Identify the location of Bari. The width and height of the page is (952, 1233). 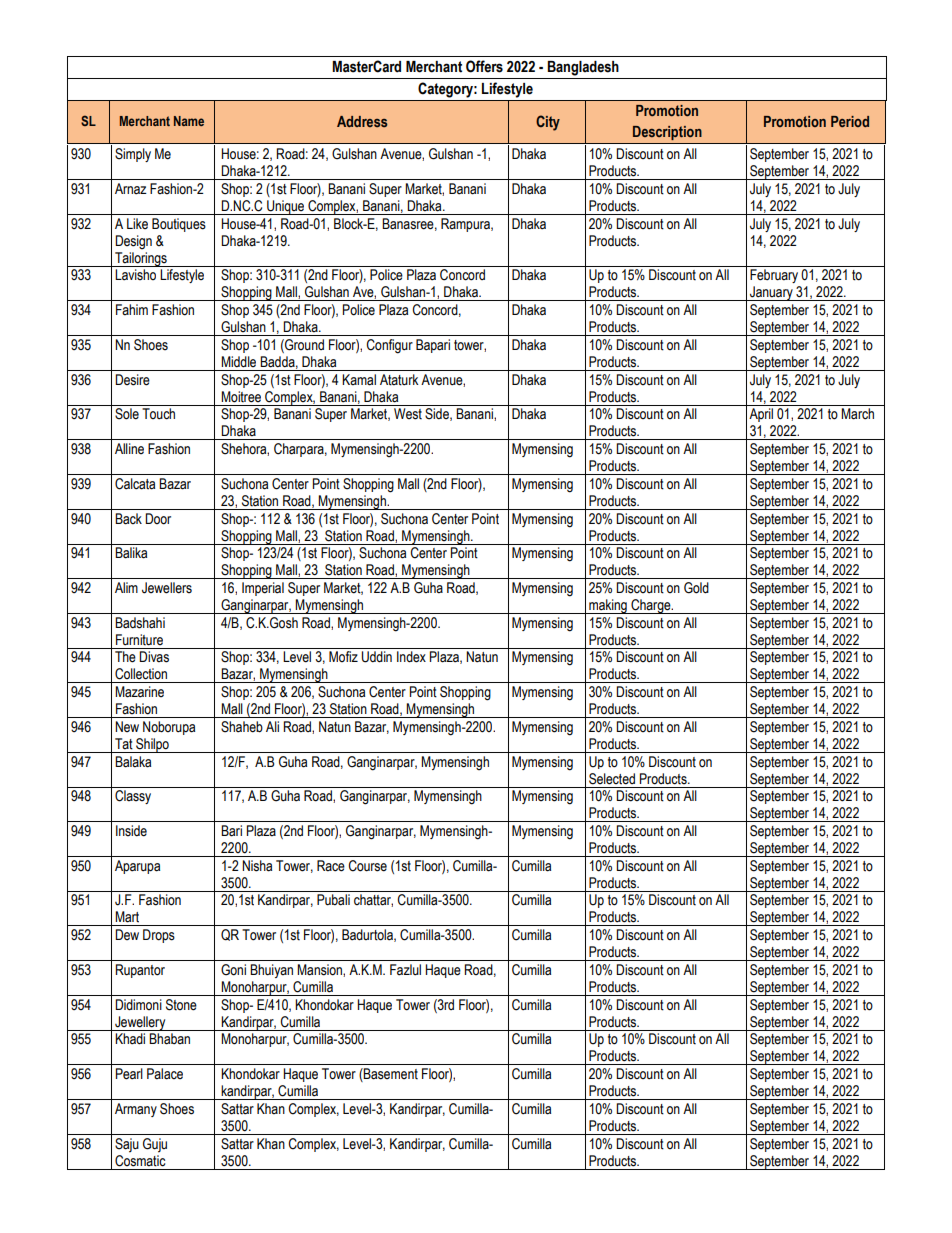
(231, 831).
